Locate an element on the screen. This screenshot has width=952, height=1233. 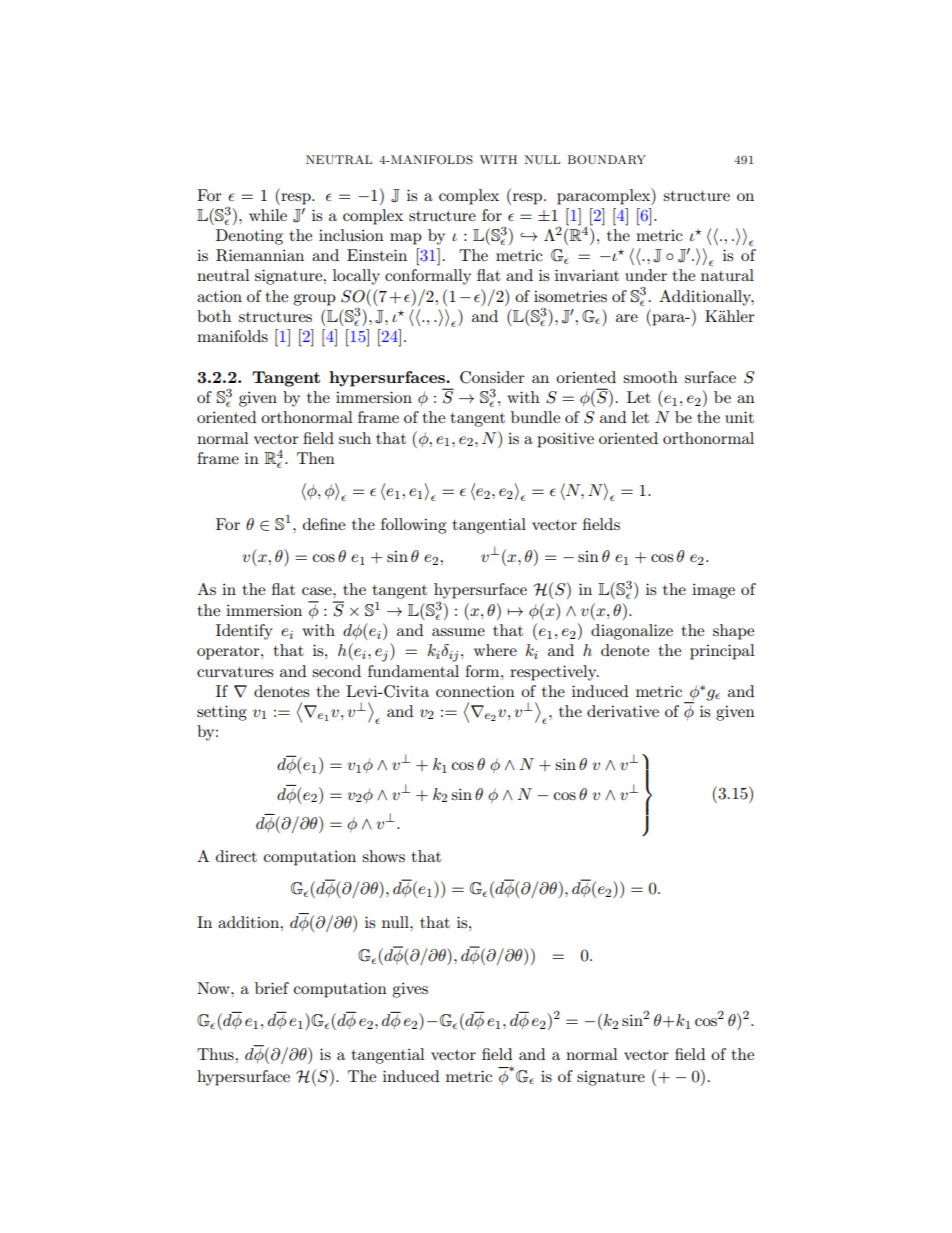
shows is located at coordinates (383, 856).
